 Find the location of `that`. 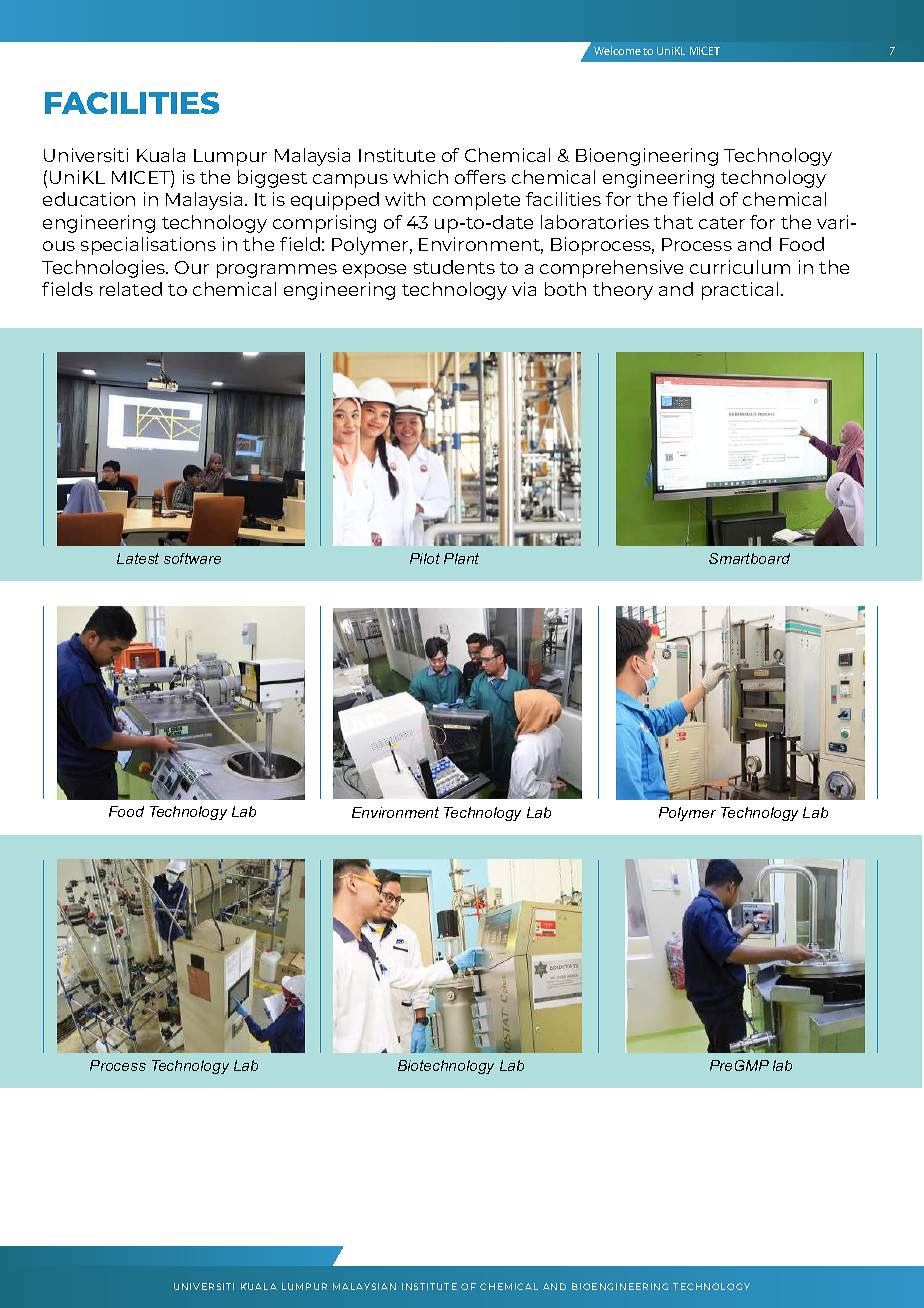

that is located at coordinates (673, 222).
